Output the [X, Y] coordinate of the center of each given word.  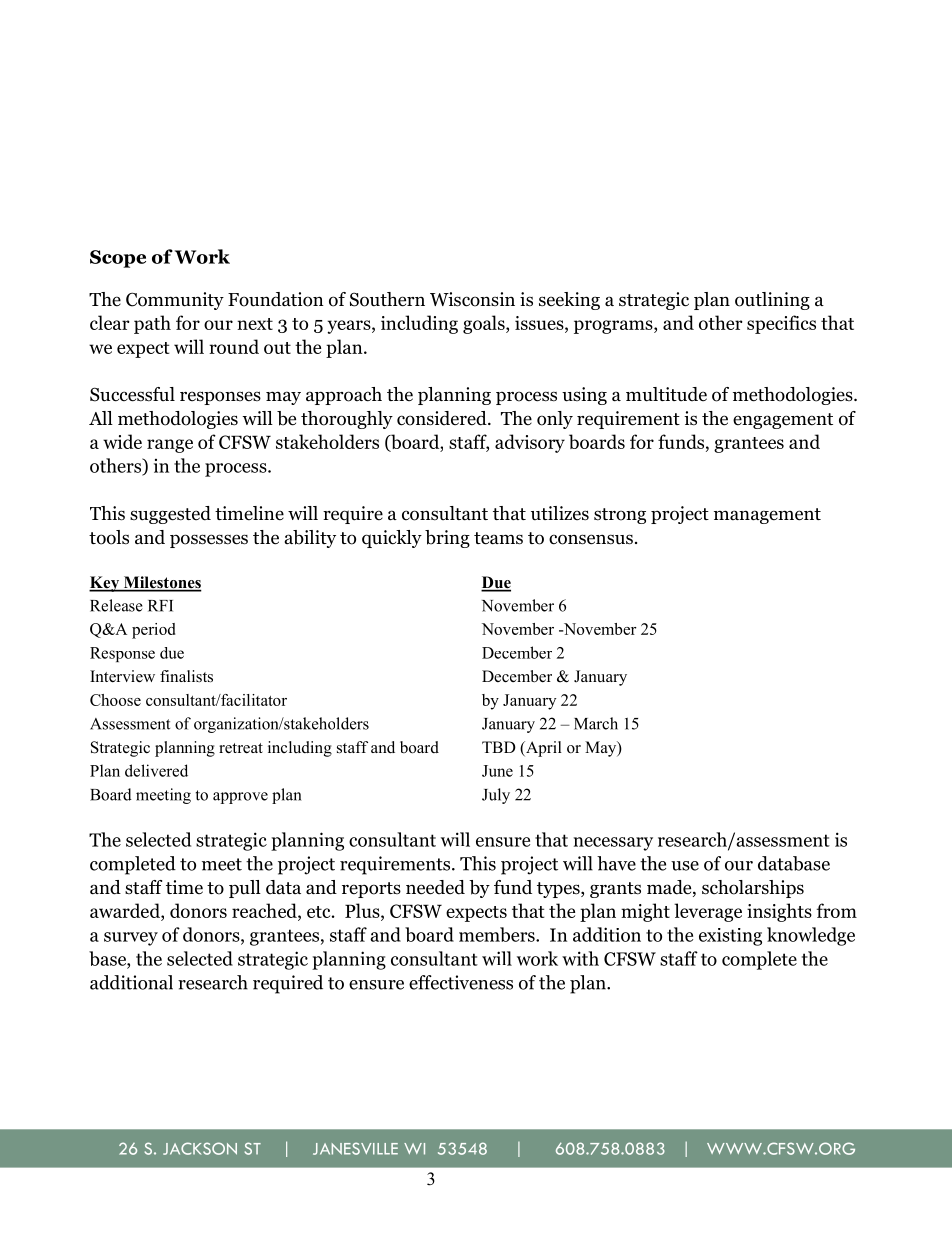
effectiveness [461, 982]
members [498, 934]
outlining [772, 301]
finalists [186, 676]
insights [779, 912]
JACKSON [200, 1148]
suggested [170, 515]
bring [447, 539]
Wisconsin [472, 299]
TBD [499, 747]
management [767, 516]
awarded [126, 912]
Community [175, 301]
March [596, 723]
